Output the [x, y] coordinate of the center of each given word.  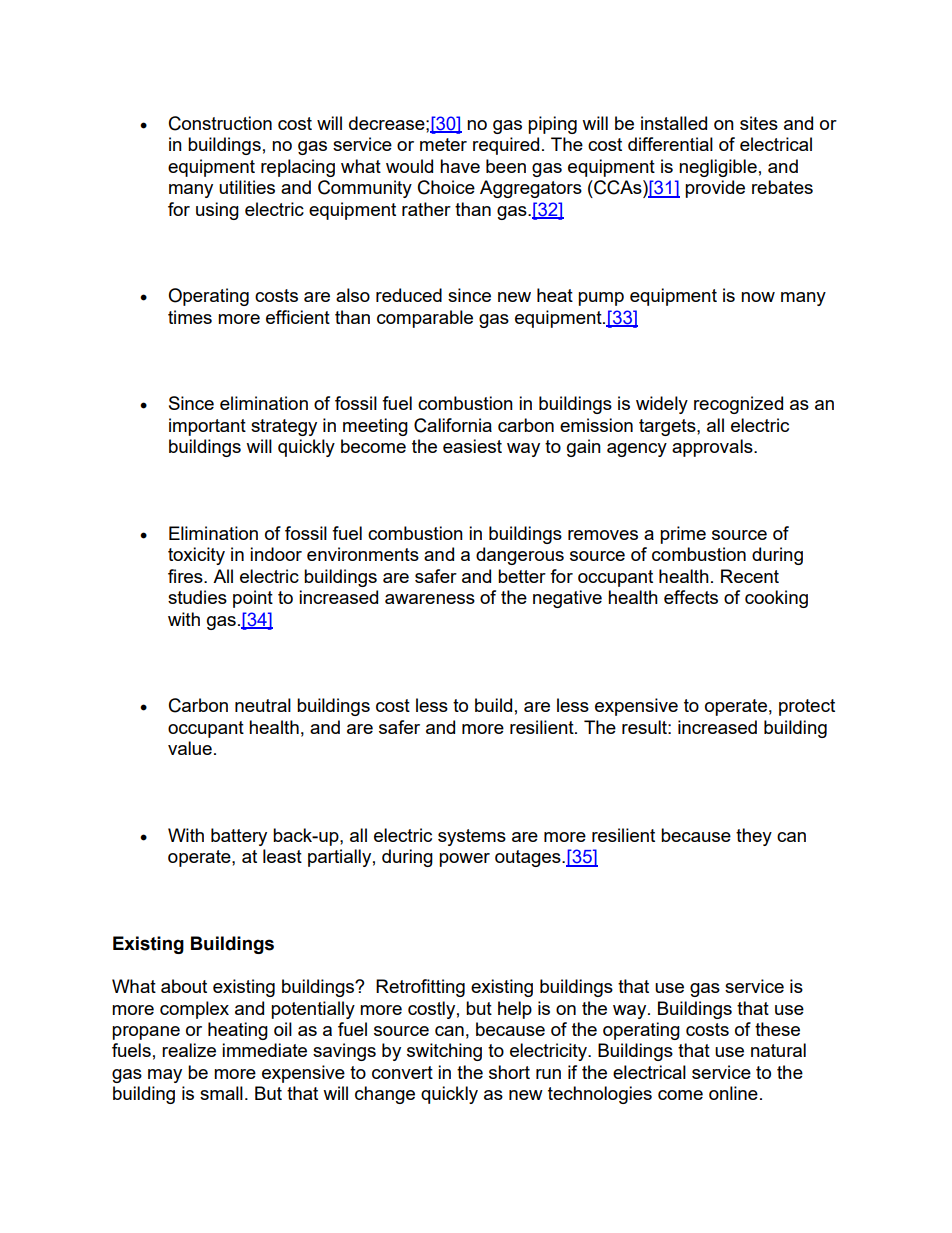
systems [472, 837]
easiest [472, 446]
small [221, 1093]
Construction [220, 123]
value [190, 748]
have [460, 166]
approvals [713, 448]
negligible [718, 168]
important [207, 427]
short [509, 1072]
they [754, 837]
